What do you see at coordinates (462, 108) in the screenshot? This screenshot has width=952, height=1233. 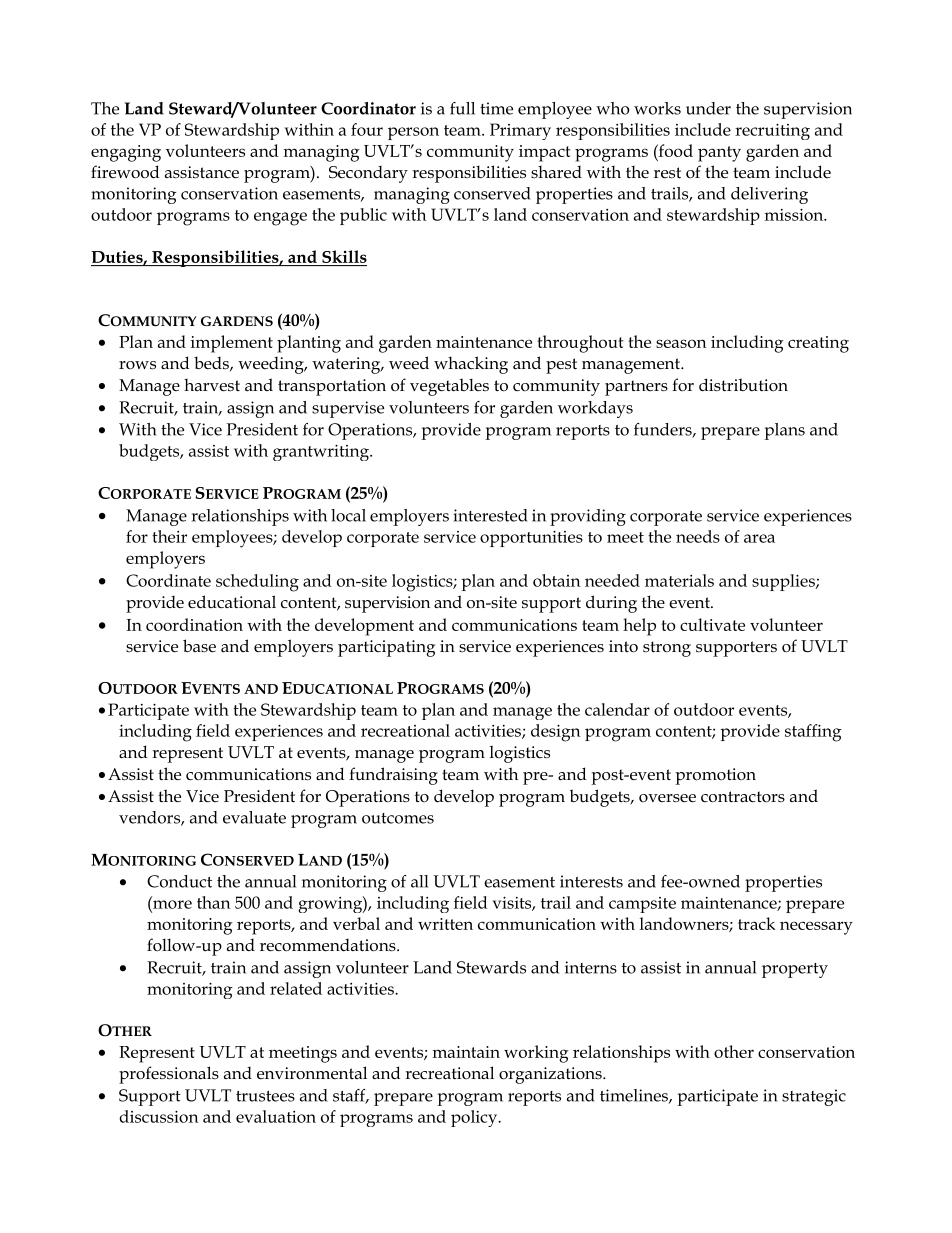 I see `full` at bounding box center [462, 108].
